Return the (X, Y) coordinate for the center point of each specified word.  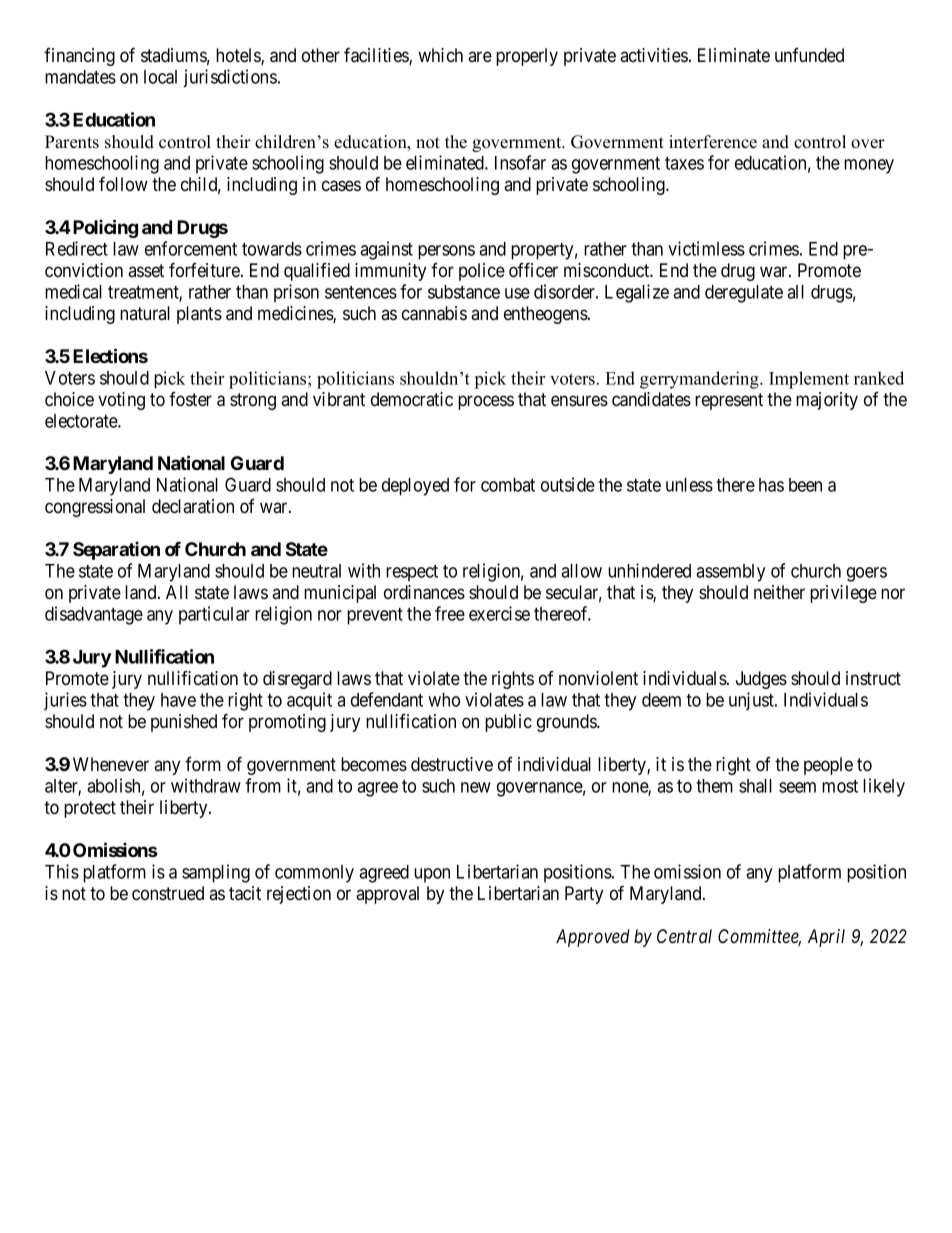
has (771, 485)
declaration (193, 506)
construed (168, 893)
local (160, 77)
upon (432, 875)
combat (508, 485)
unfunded (809, 55)
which (440, 55)
